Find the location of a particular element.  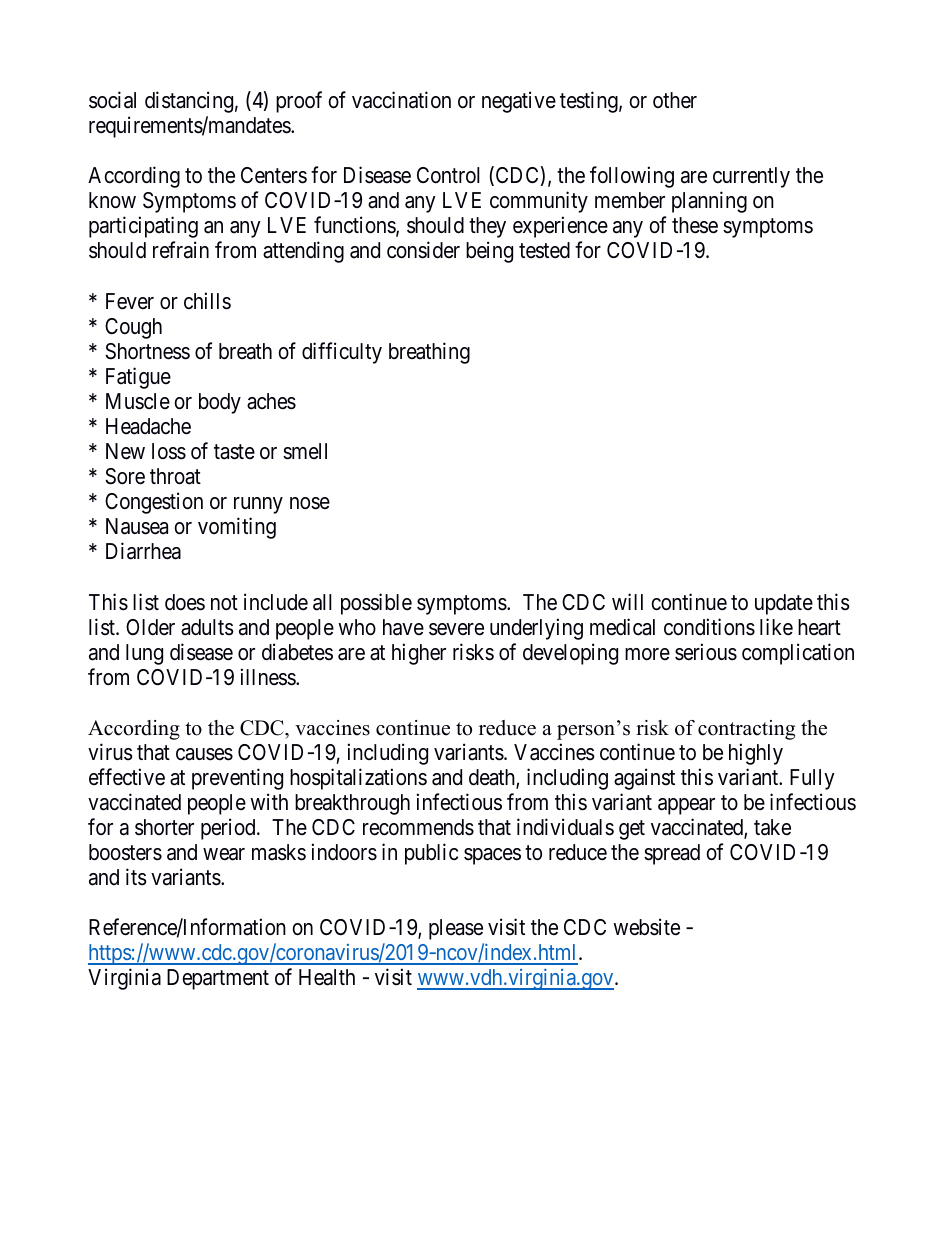

other is located at coordinates (675, 100).
